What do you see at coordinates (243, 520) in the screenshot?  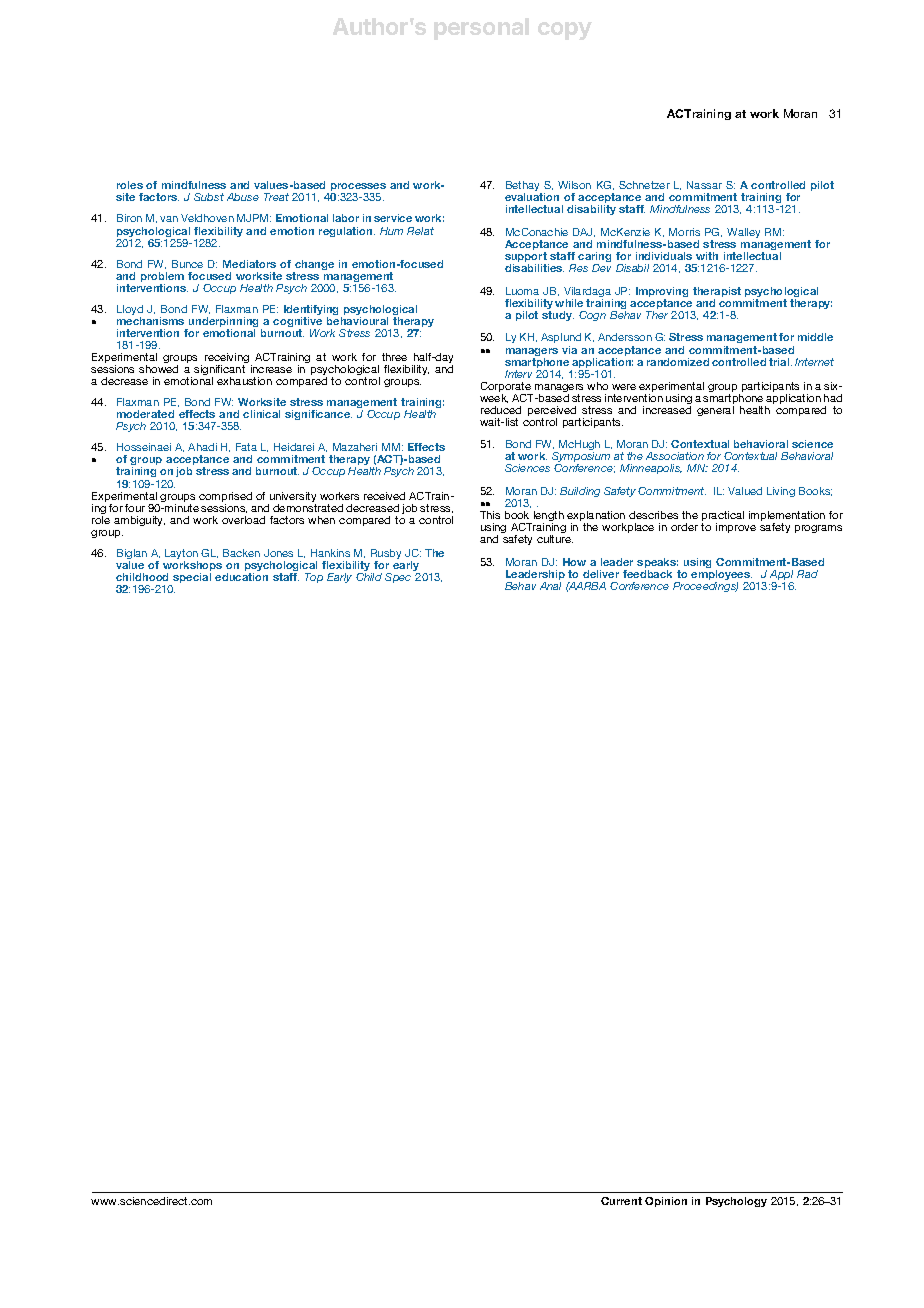 I see `overload` at bounding box center [243, 520].
